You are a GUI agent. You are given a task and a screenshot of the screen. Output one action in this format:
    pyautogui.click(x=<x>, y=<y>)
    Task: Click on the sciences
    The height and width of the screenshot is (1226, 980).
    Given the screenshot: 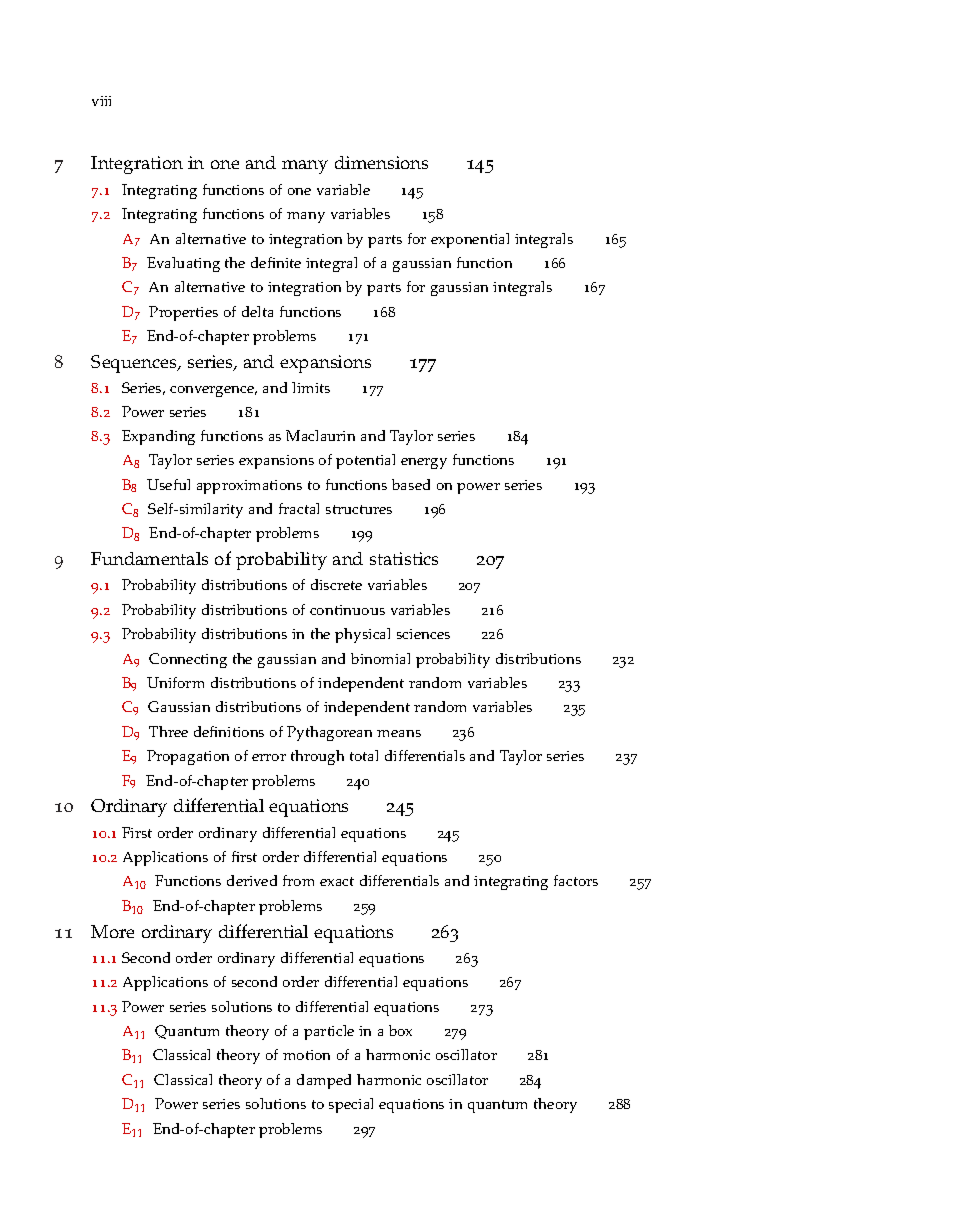 What is the action you would take?
    pyautogui.click(x=423, y=634)
